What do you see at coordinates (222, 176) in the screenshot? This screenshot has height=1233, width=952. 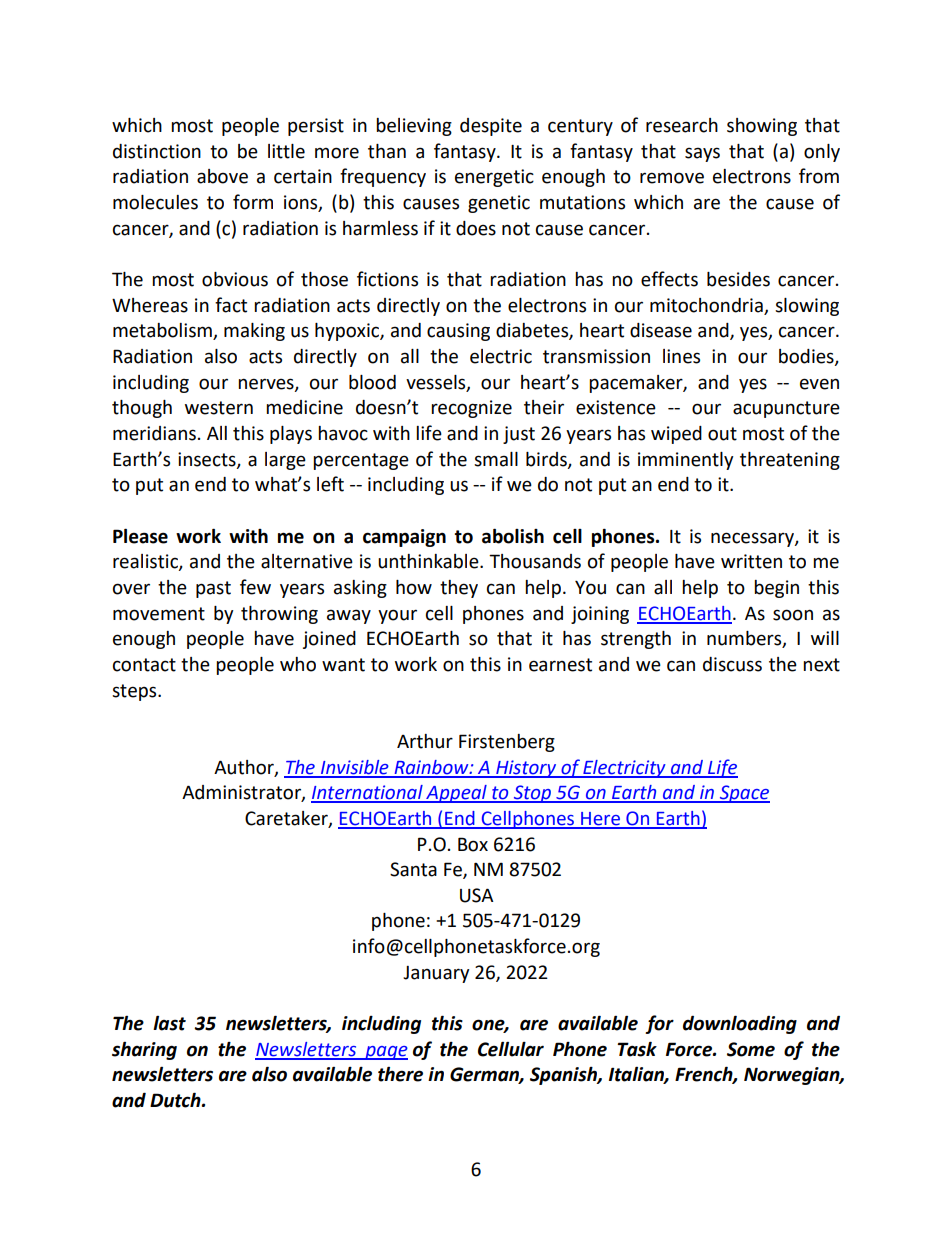 I see `above` at bounding box center [222, 176].
